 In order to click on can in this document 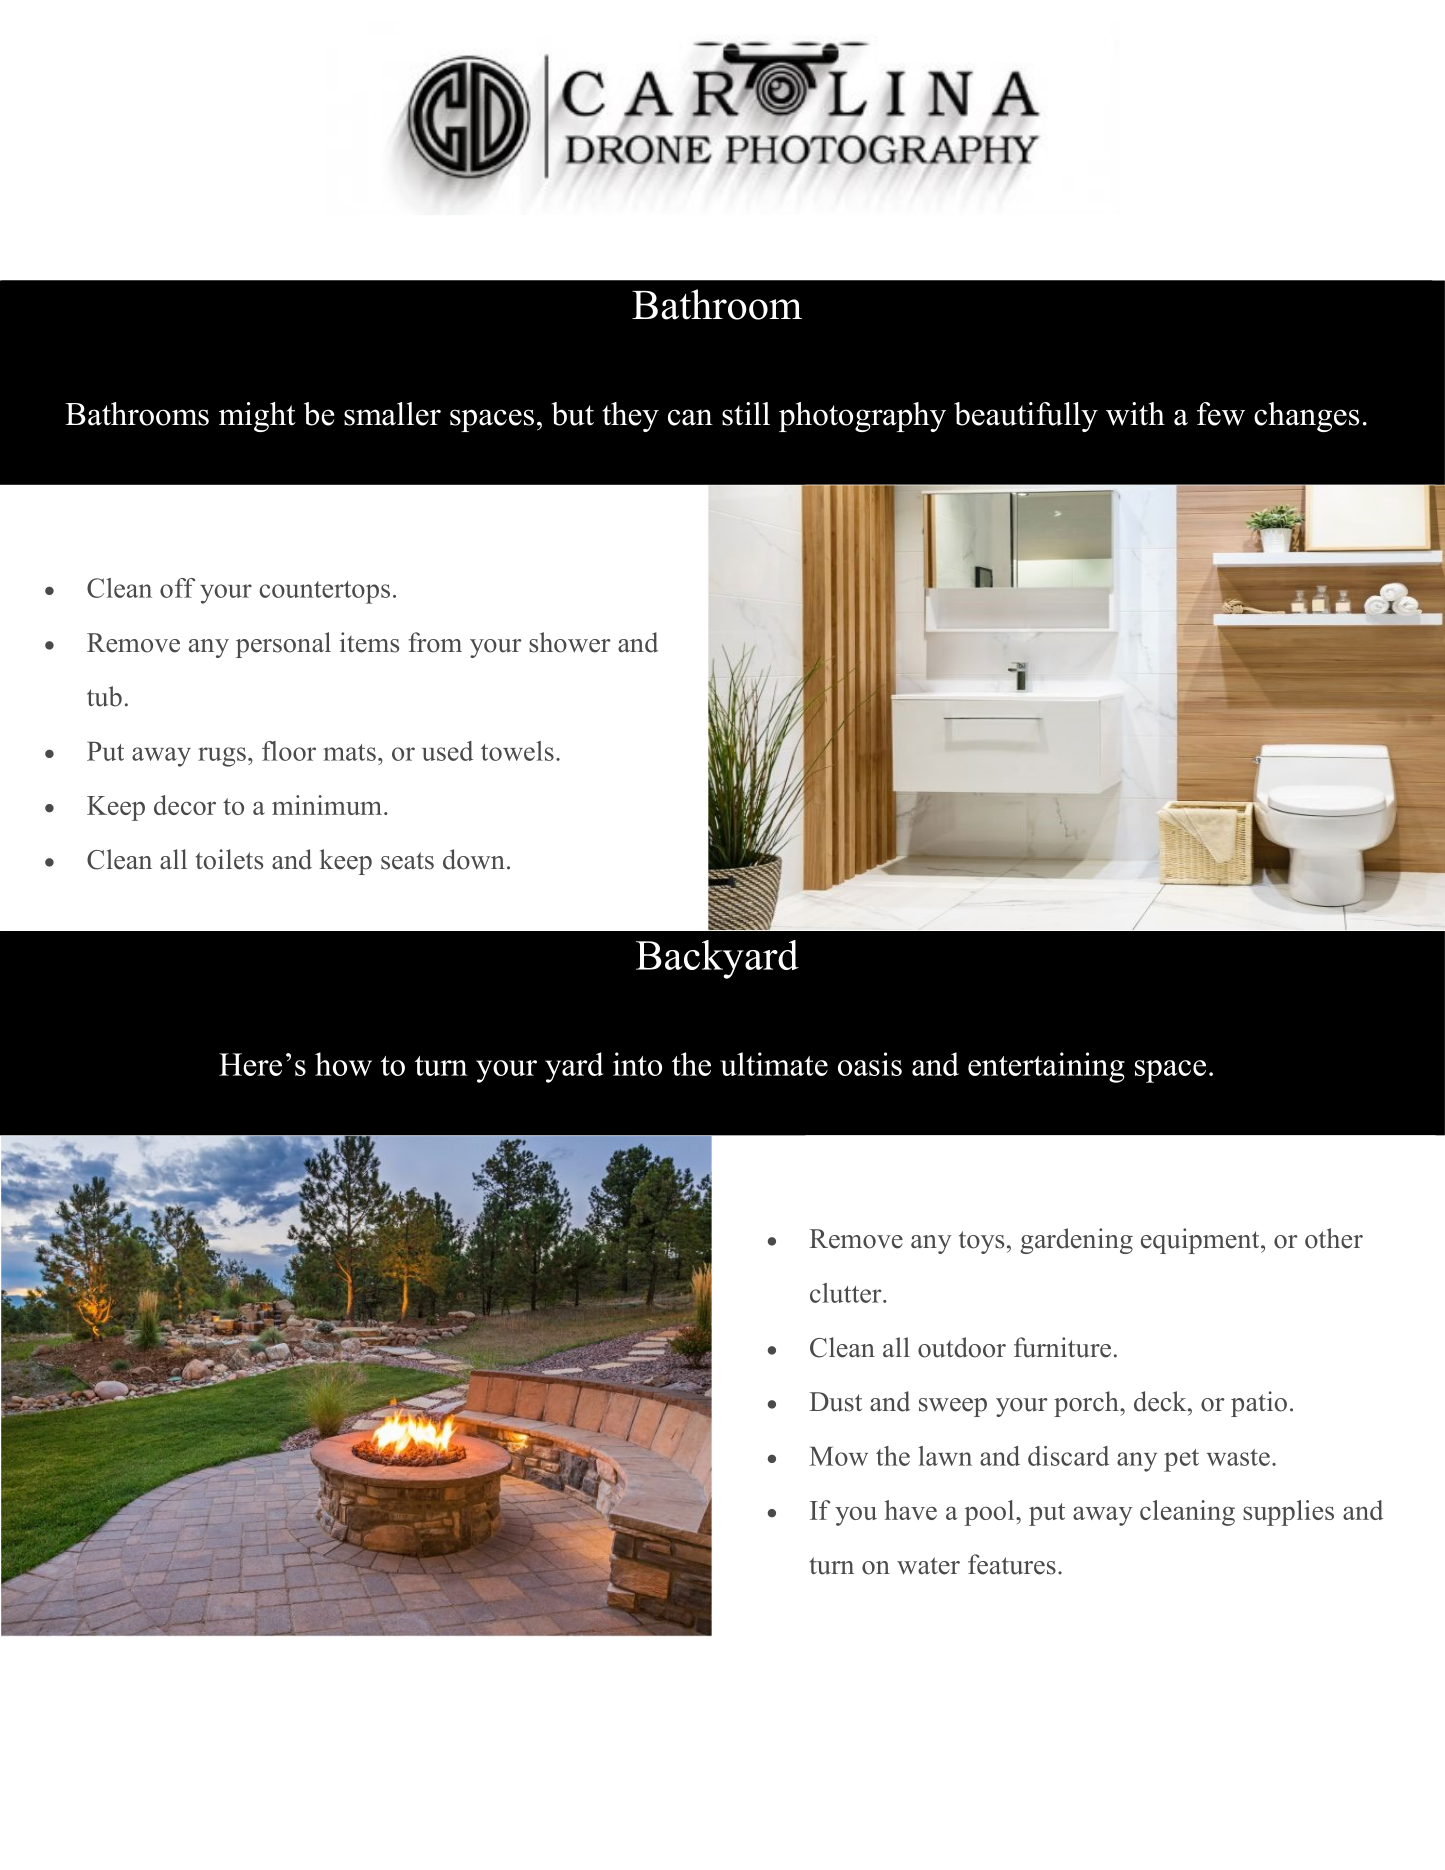, I will do `click(690, 417)`.
